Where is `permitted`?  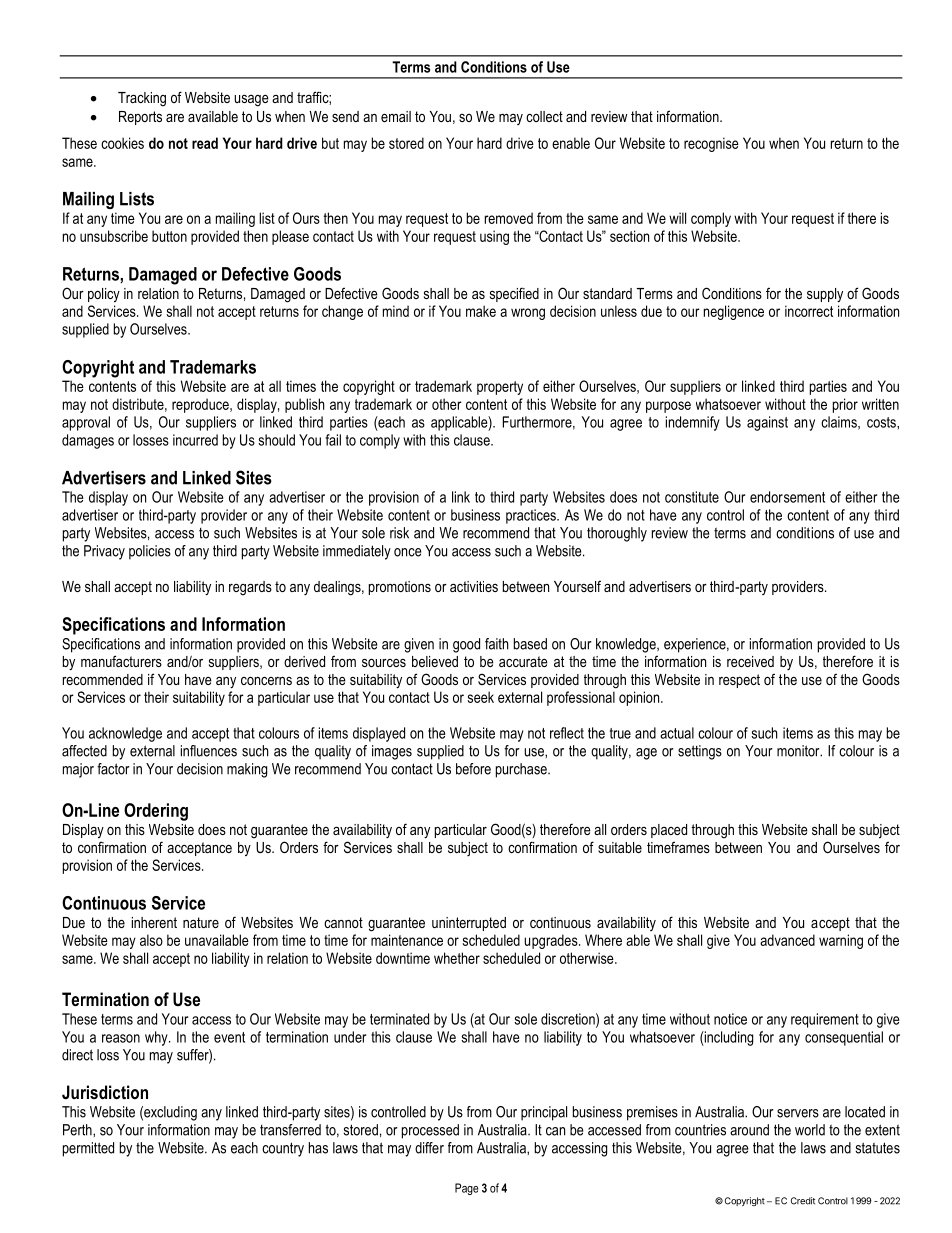 permitted is located at coordinates (88, 1149).
